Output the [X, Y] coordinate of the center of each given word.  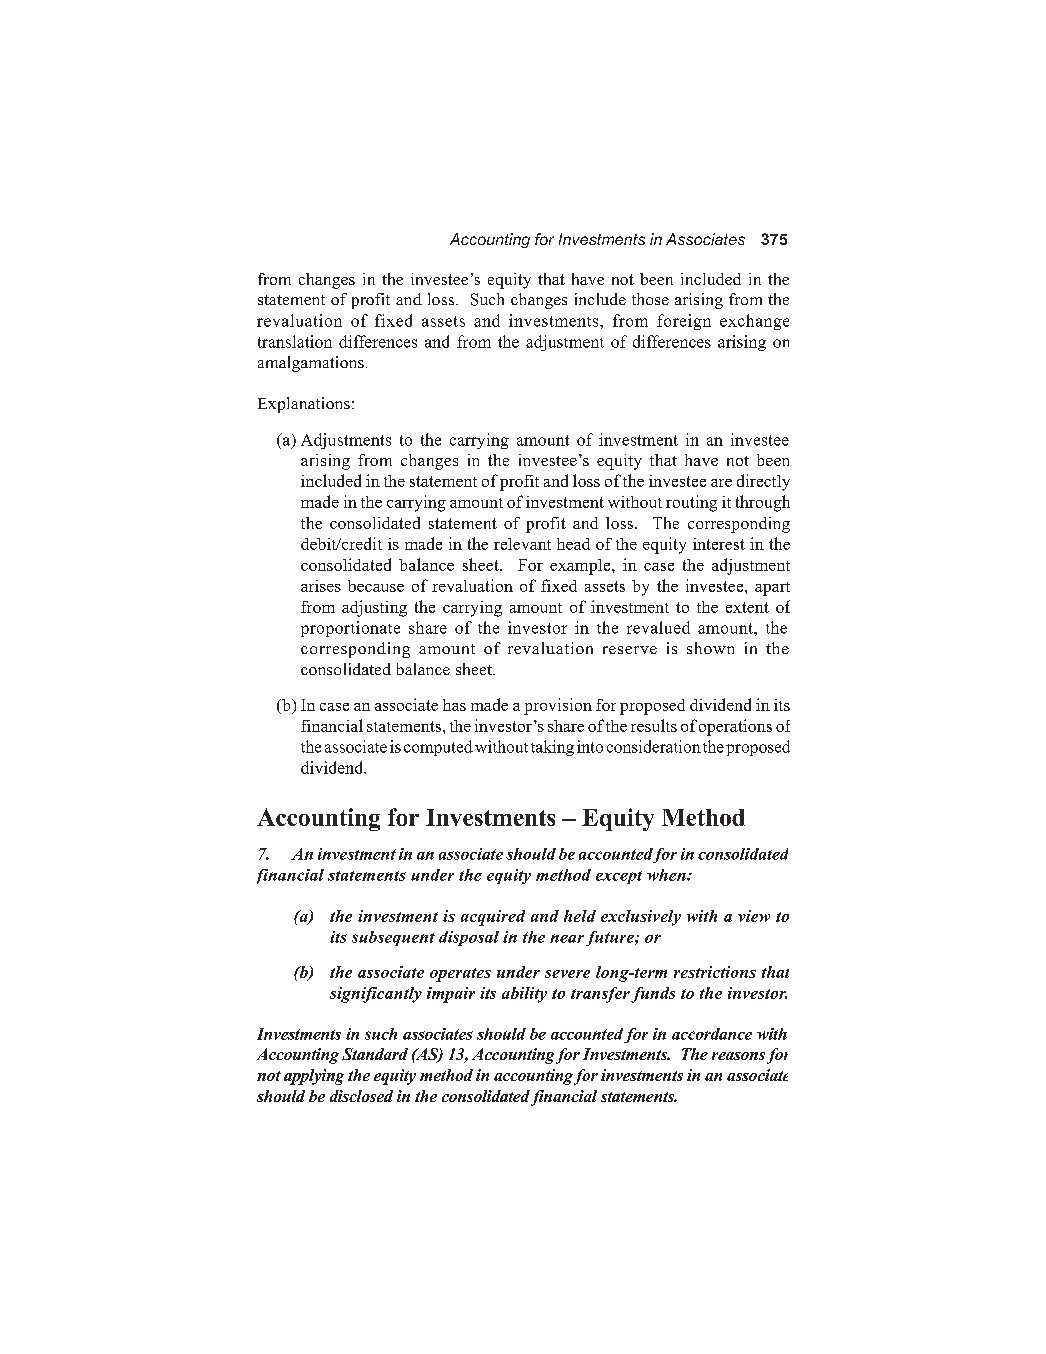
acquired [493, 918]
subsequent [393, 938]
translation [295, 341]
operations [735, 727]
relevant [522, 544]
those [650, 299]
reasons [738, 1056]
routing [691, 503]
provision [558, 706]
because [376, 586]
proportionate [350, 629]
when [667, 875]
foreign [684, 322]
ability [524, 995]
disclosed [361, 1096]
